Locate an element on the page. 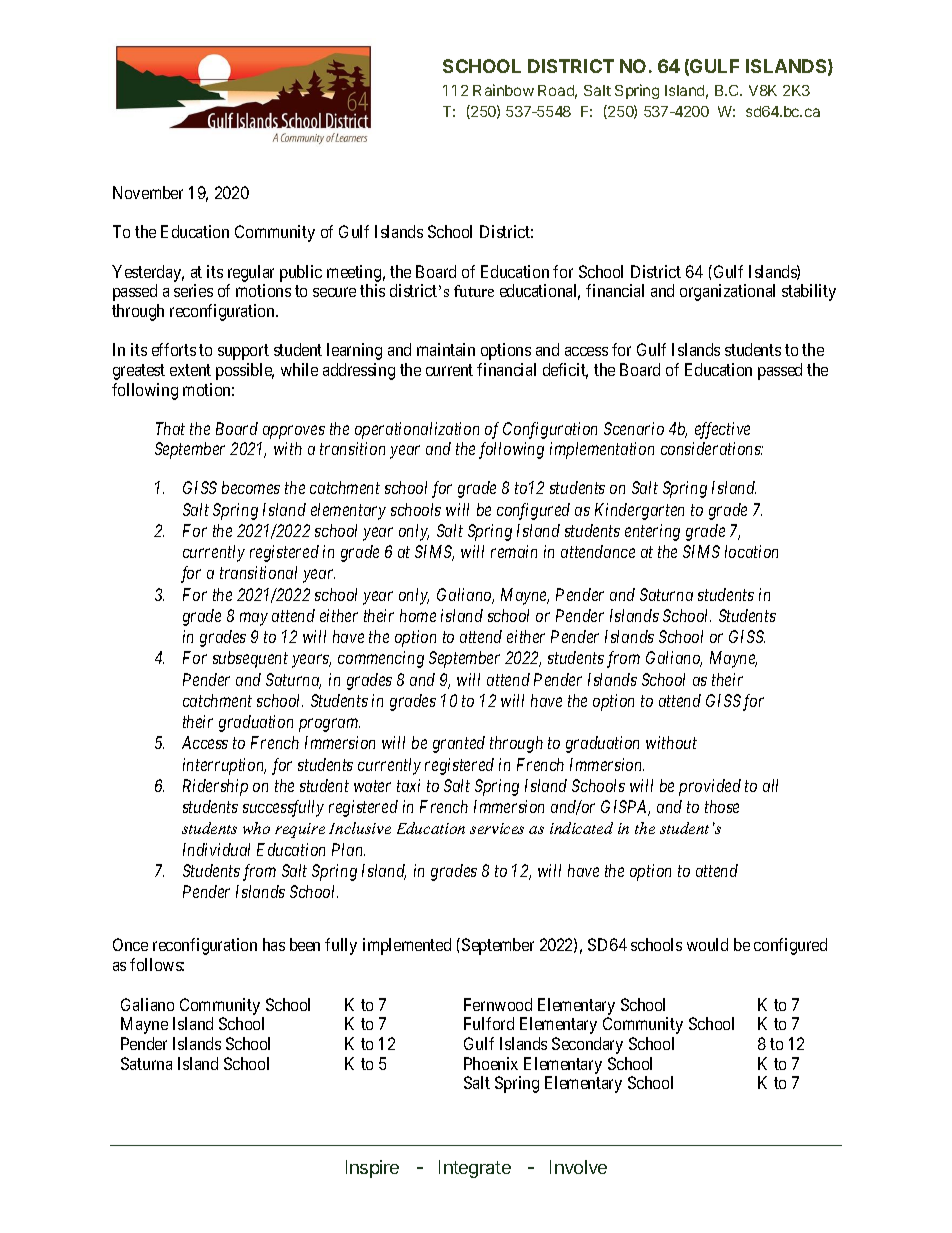  services is located at coordinates (497, 828).
